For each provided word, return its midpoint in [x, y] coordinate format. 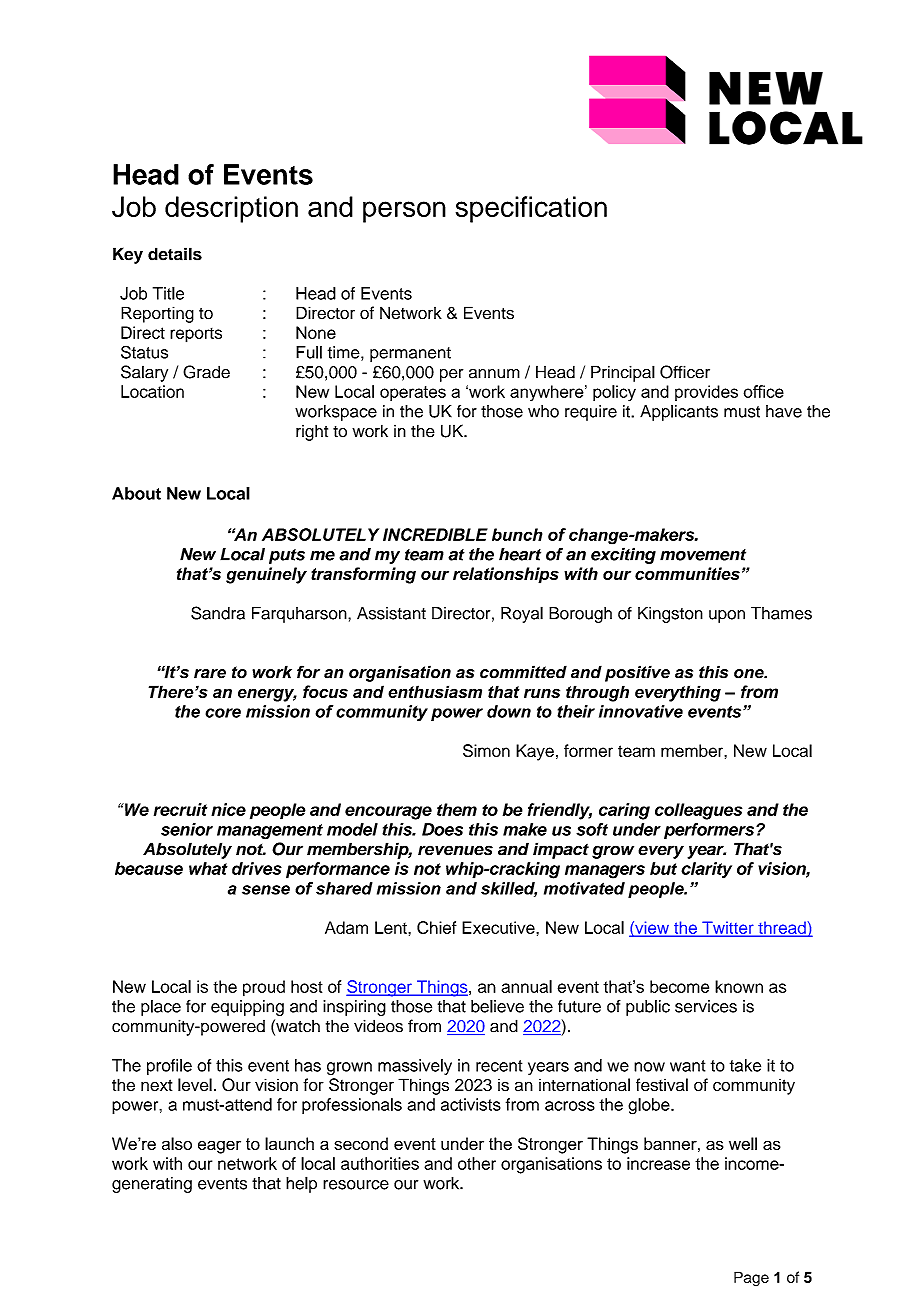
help [301, 1184]
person [404, 212]
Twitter [728, 928]
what [208, 868]
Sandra [218, 613]
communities [687, 573]
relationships [506, 575]
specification [531, 209]
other [477, 1163]
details [175, 254]
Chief [437, 927]
